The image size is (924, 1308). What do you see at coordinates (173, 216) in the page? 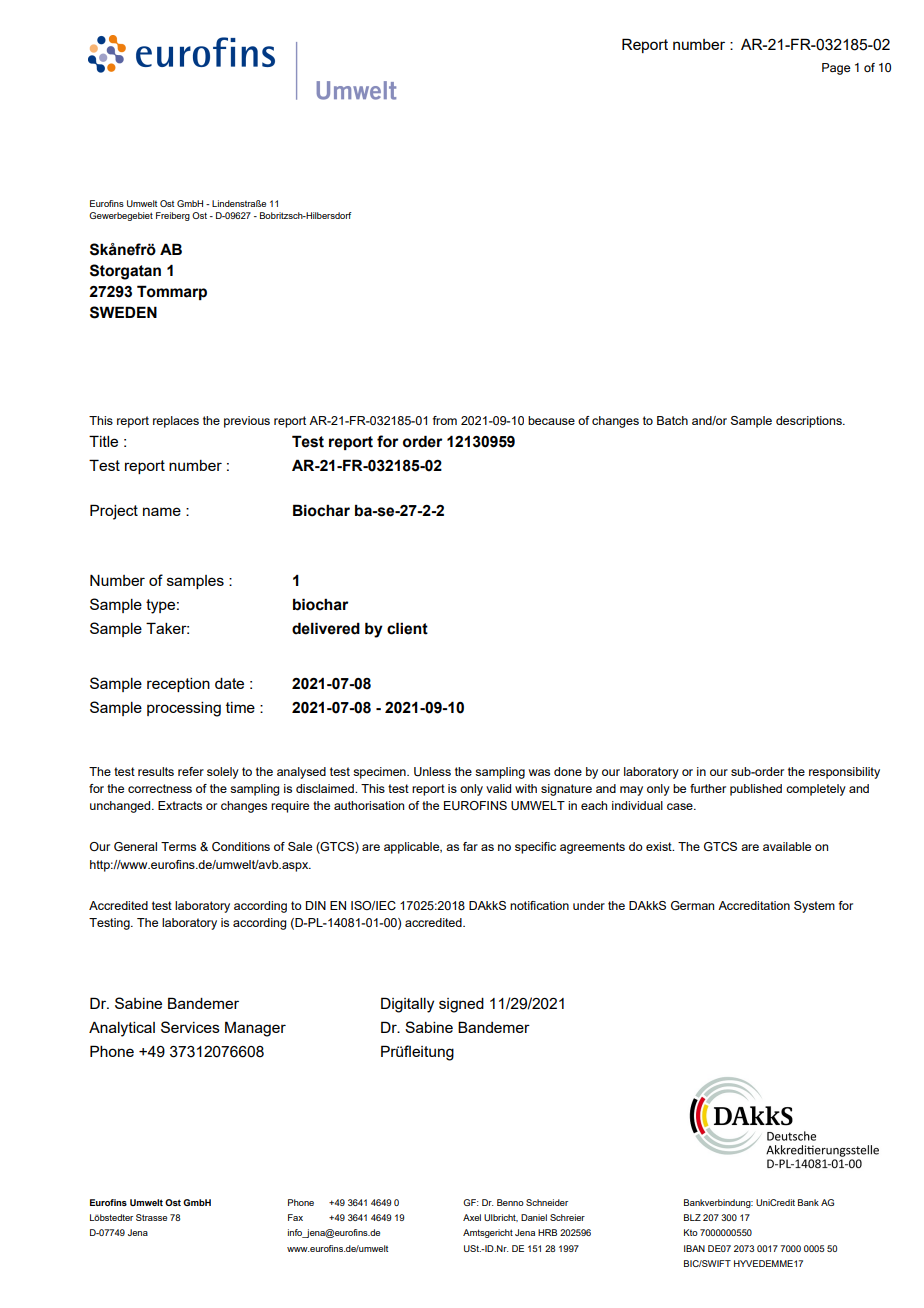
I see `Freiberg` at bounding box center [173, 216].
